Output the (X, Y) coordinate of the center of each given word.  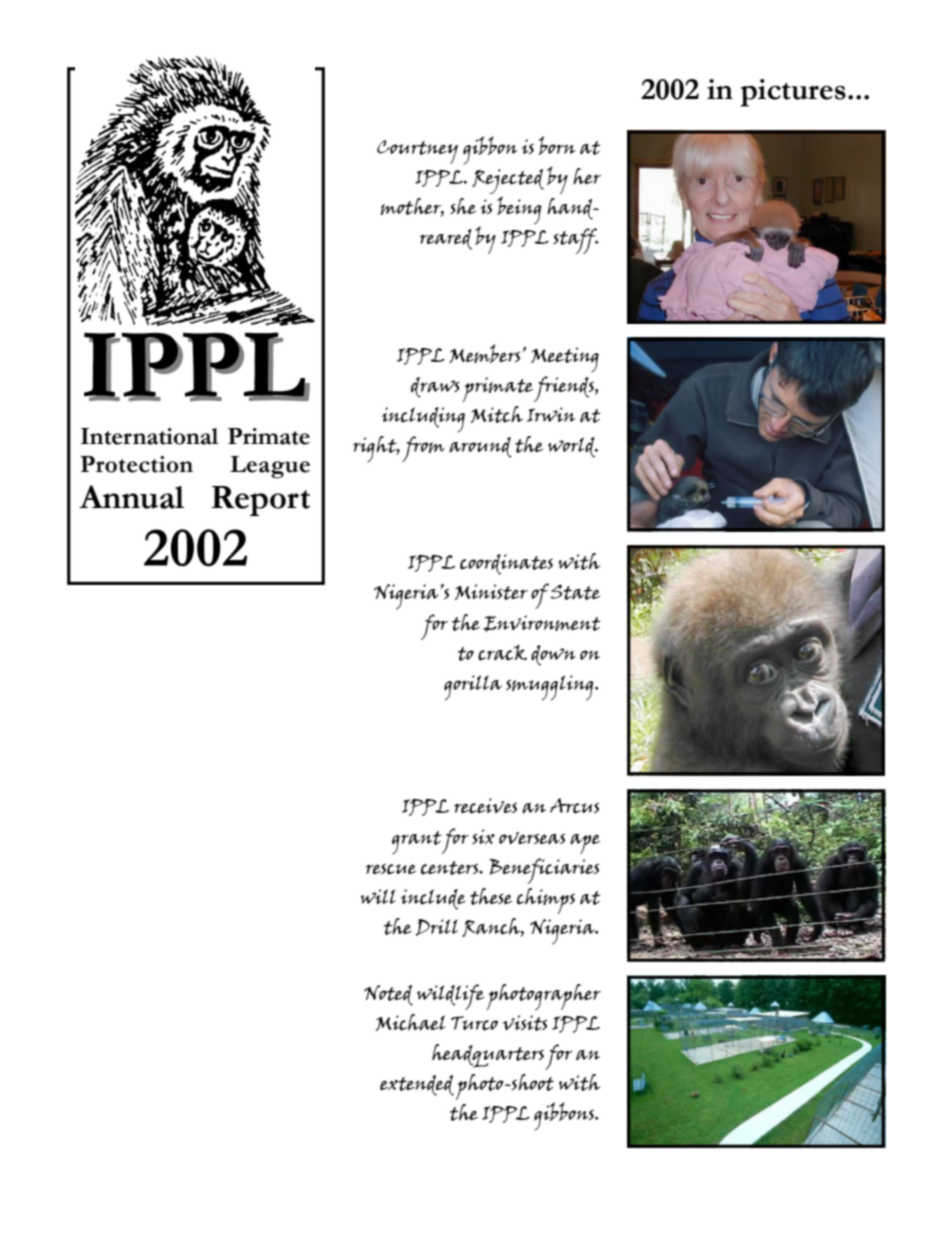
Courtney (417, 152)
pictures (793, 93)
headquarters (488, 1056)
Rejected (508, 181)
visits (525, 1023)
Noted (388, 995)
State (575, 592)
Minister (491, 592)
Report (260, 501)
